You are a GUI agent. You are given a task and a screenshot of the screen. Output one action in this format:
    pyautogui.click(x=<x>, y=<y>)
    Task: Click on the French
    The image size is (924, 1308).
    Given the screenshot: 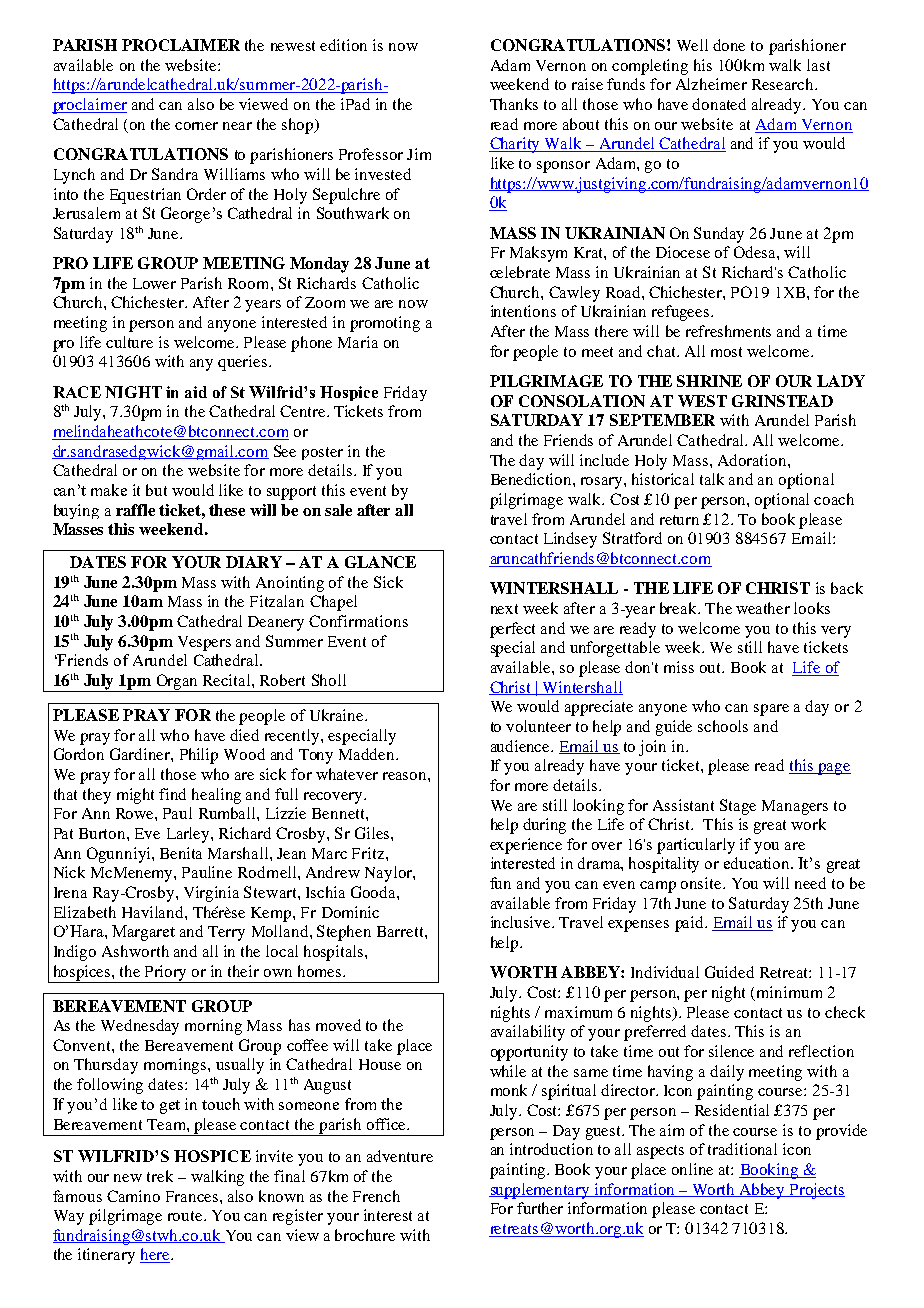 What is the action you would take?
    pyautogui.click(x=376, y=1196)
